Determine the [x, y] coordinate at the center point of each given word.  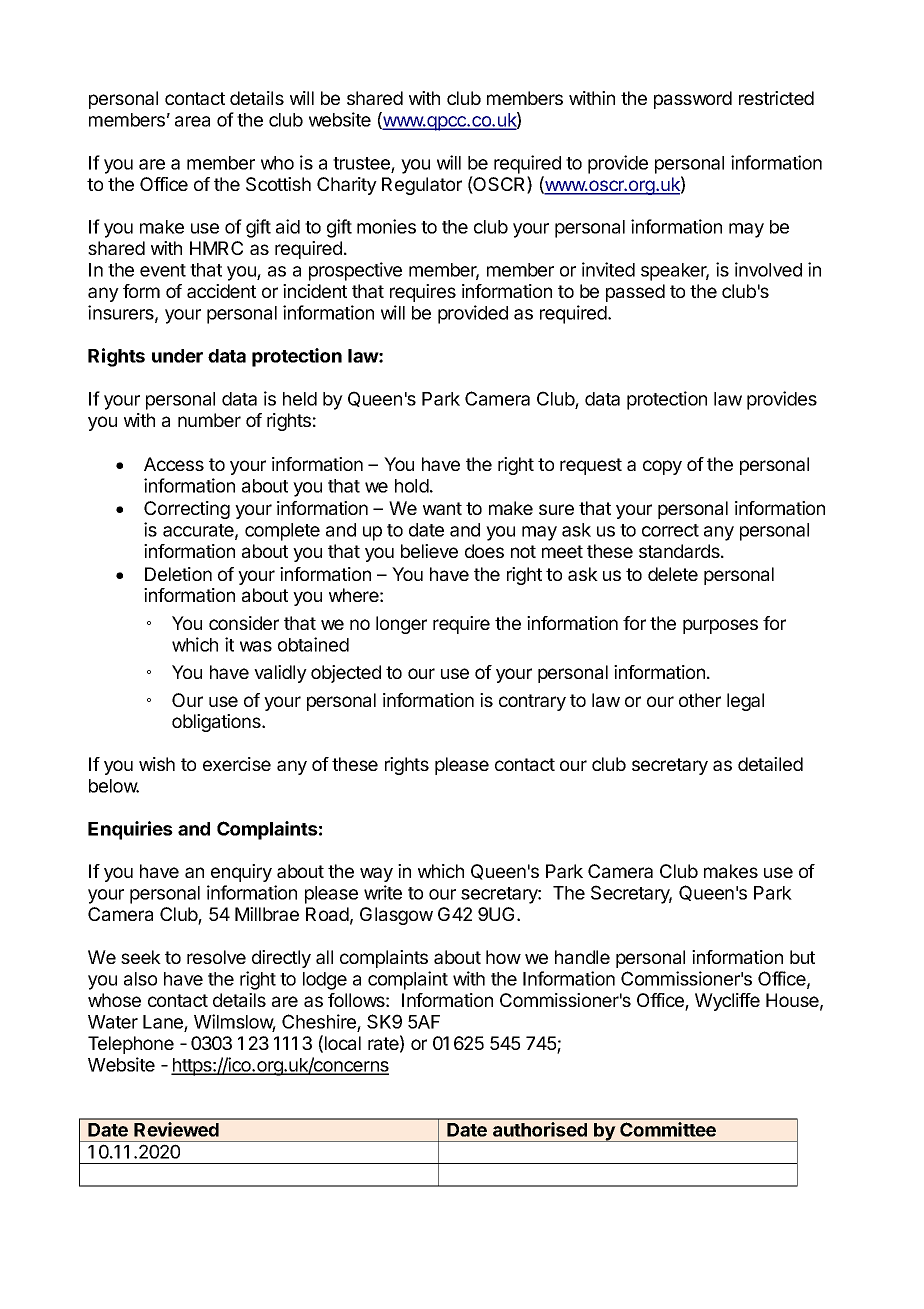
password [693, 100]
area [192, 121]
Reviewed [176, 1129]
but [802, 957]
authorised [540, 1129]
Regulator [422, 186]
